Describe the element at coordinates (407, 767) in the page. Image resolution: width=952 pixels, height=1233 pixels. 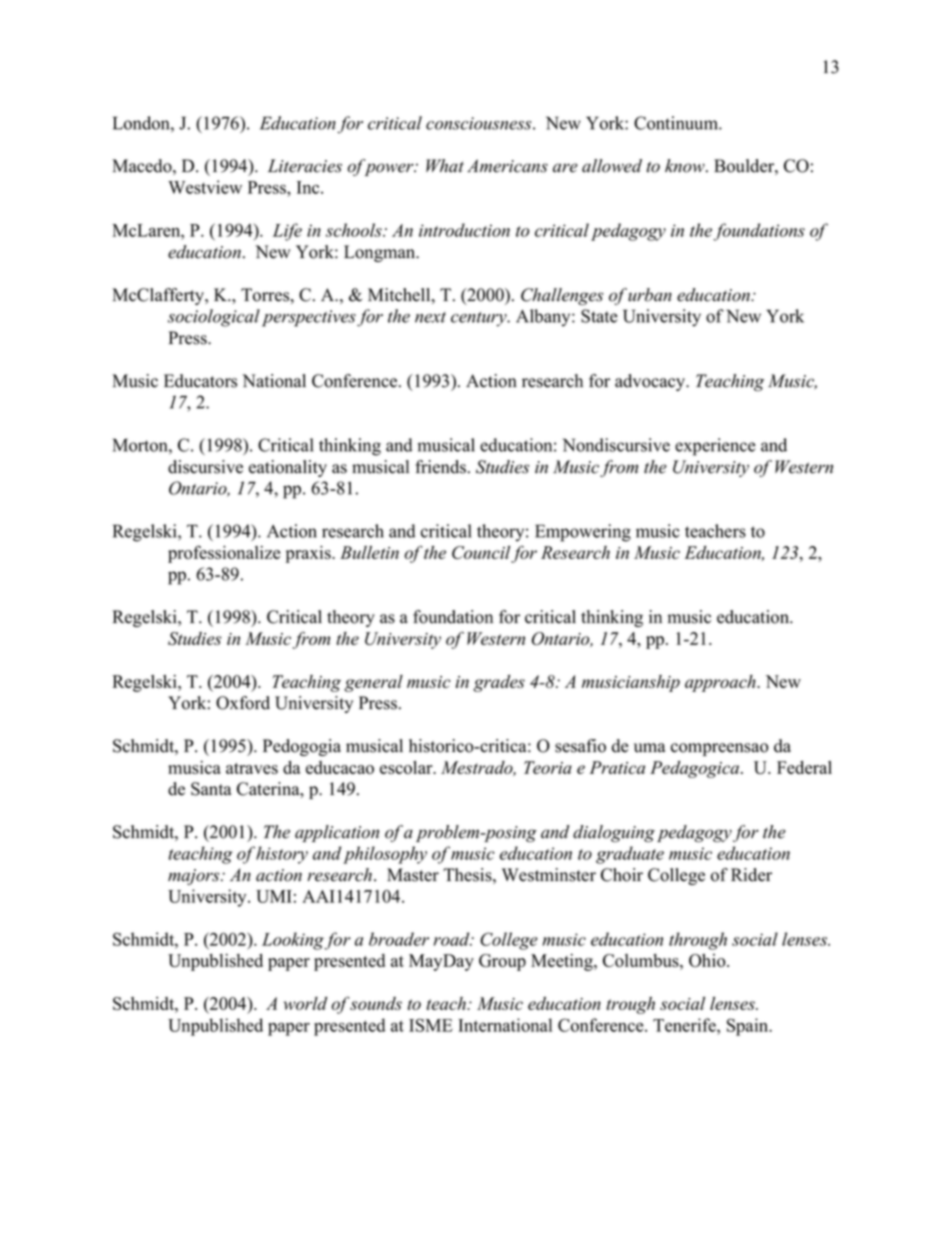
I see `escolar` at that location.
